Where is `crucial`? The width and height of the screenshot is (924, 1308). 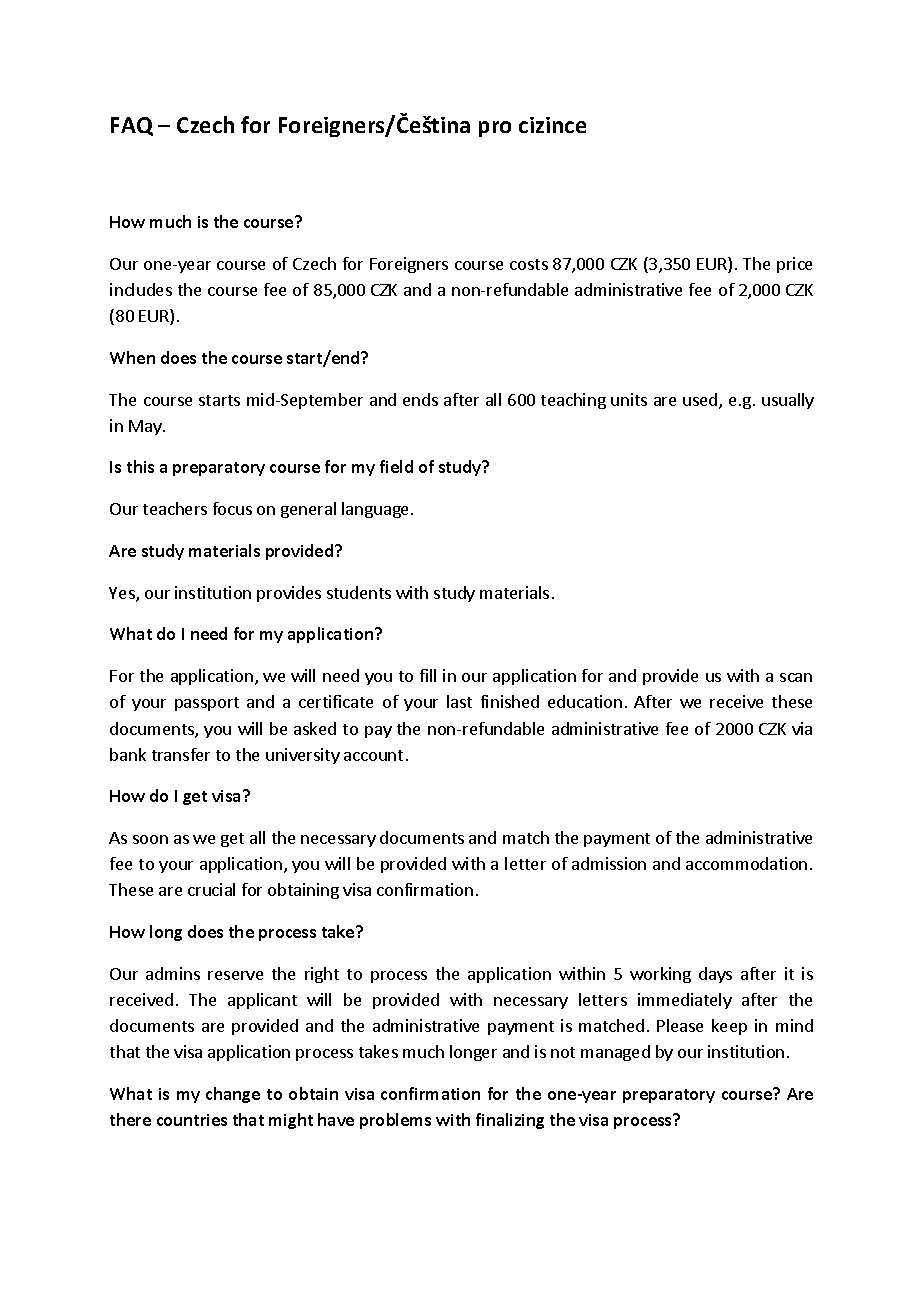 crucial is located at coordinates (211, 889).
